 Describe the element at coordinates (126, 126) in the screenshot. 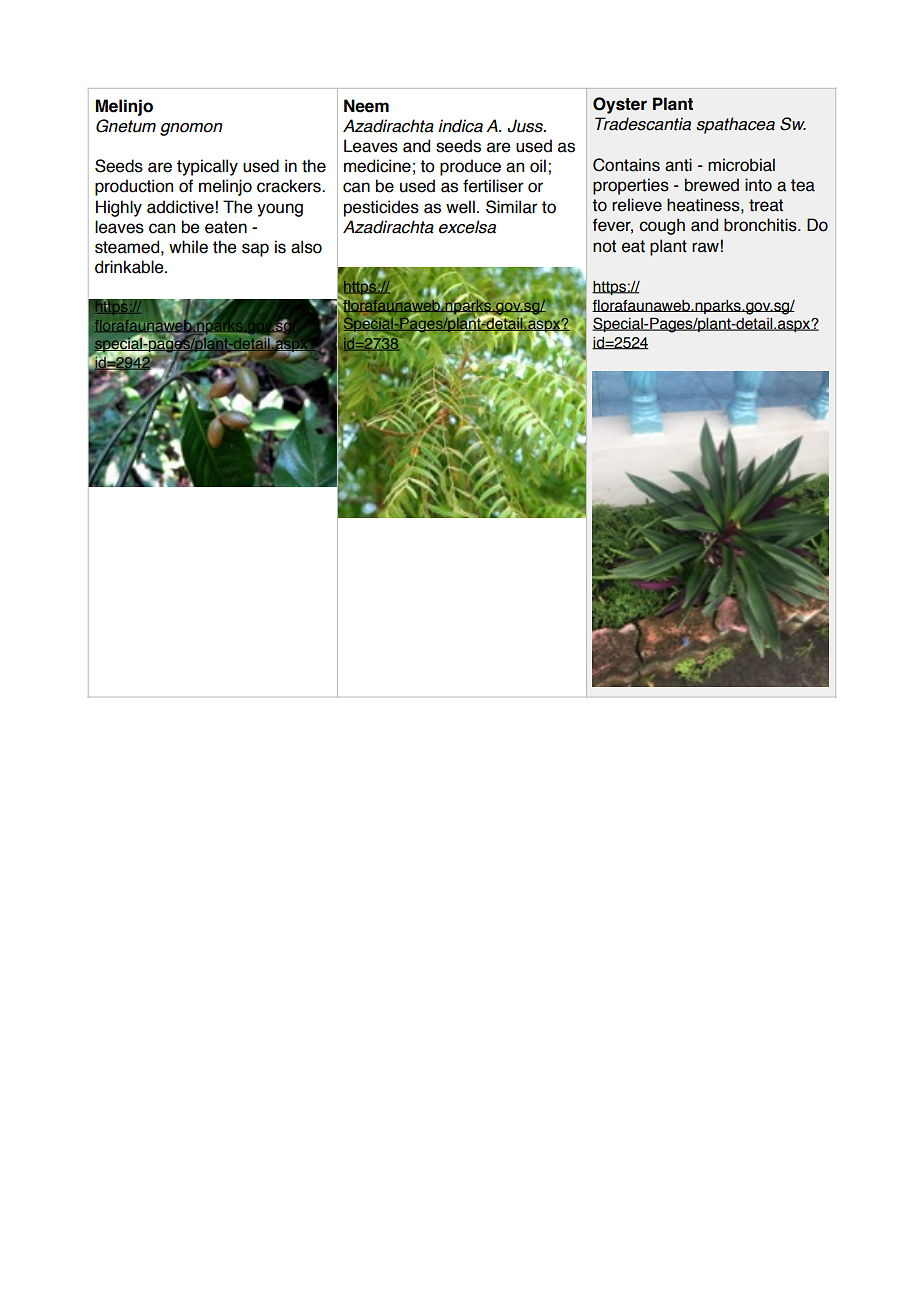

I see `Gnetum` at that location.
